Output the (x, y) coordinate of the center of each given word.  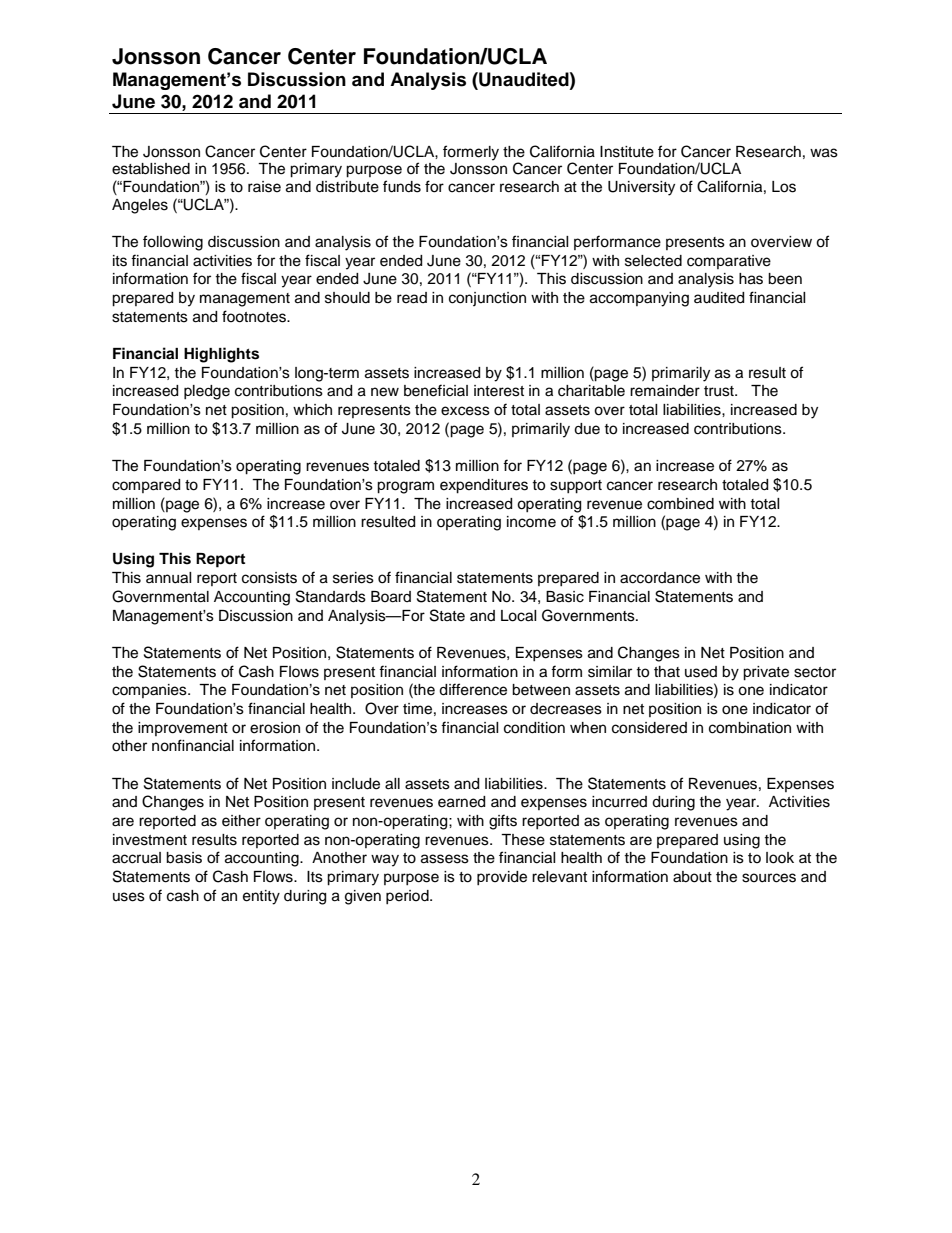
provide (502, 878)
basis (184, 858)
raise (264, 187)
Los (784, 187)
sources (769, 878)
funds (402, 186)
